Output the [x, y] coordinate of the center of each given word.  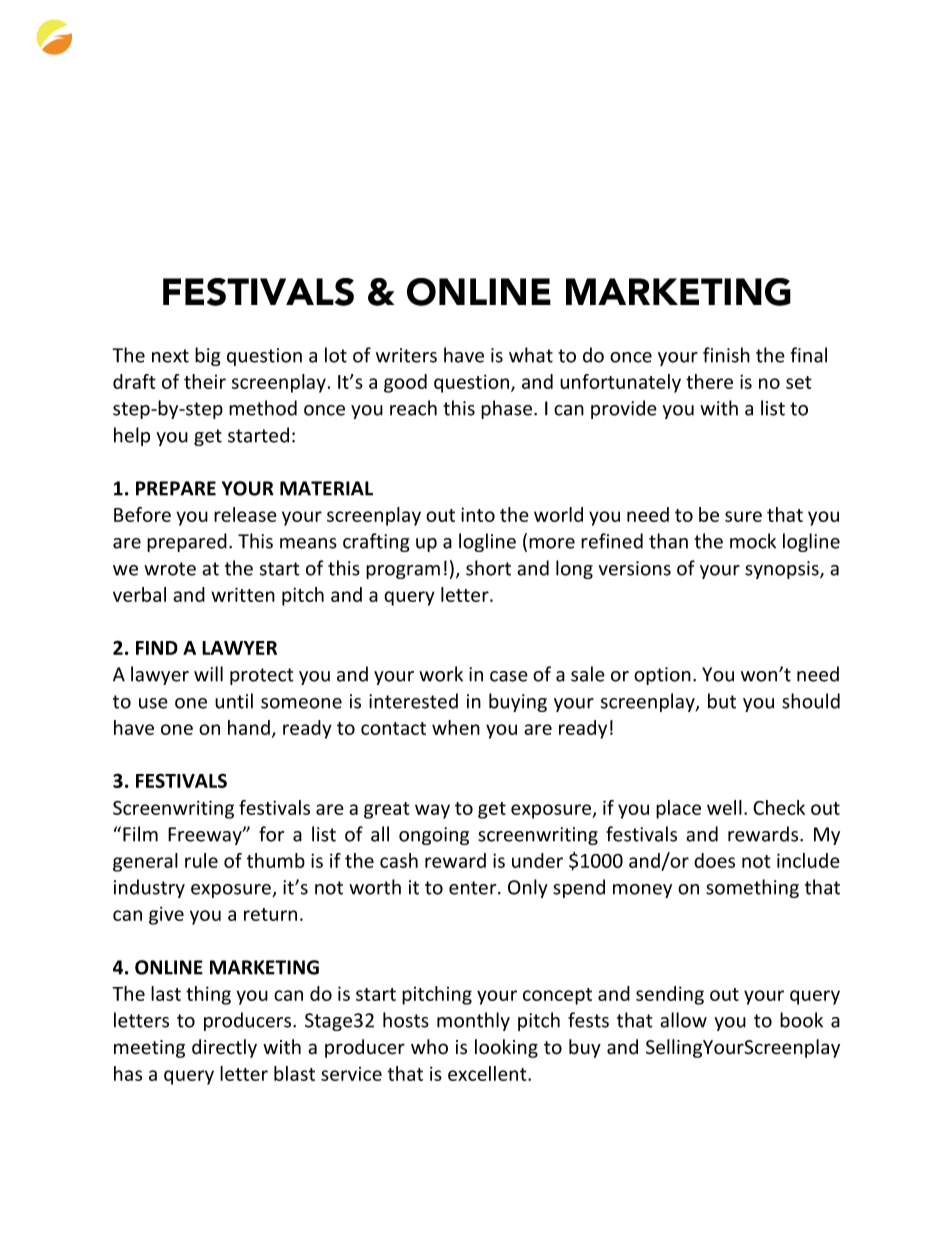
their [205, 381]
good [405, 383]
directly [224, 1048]
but [722, 701]
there [709, 381]
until [234, 701]
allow [683, 1020]
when [456, 727]
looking [506, 1048]
